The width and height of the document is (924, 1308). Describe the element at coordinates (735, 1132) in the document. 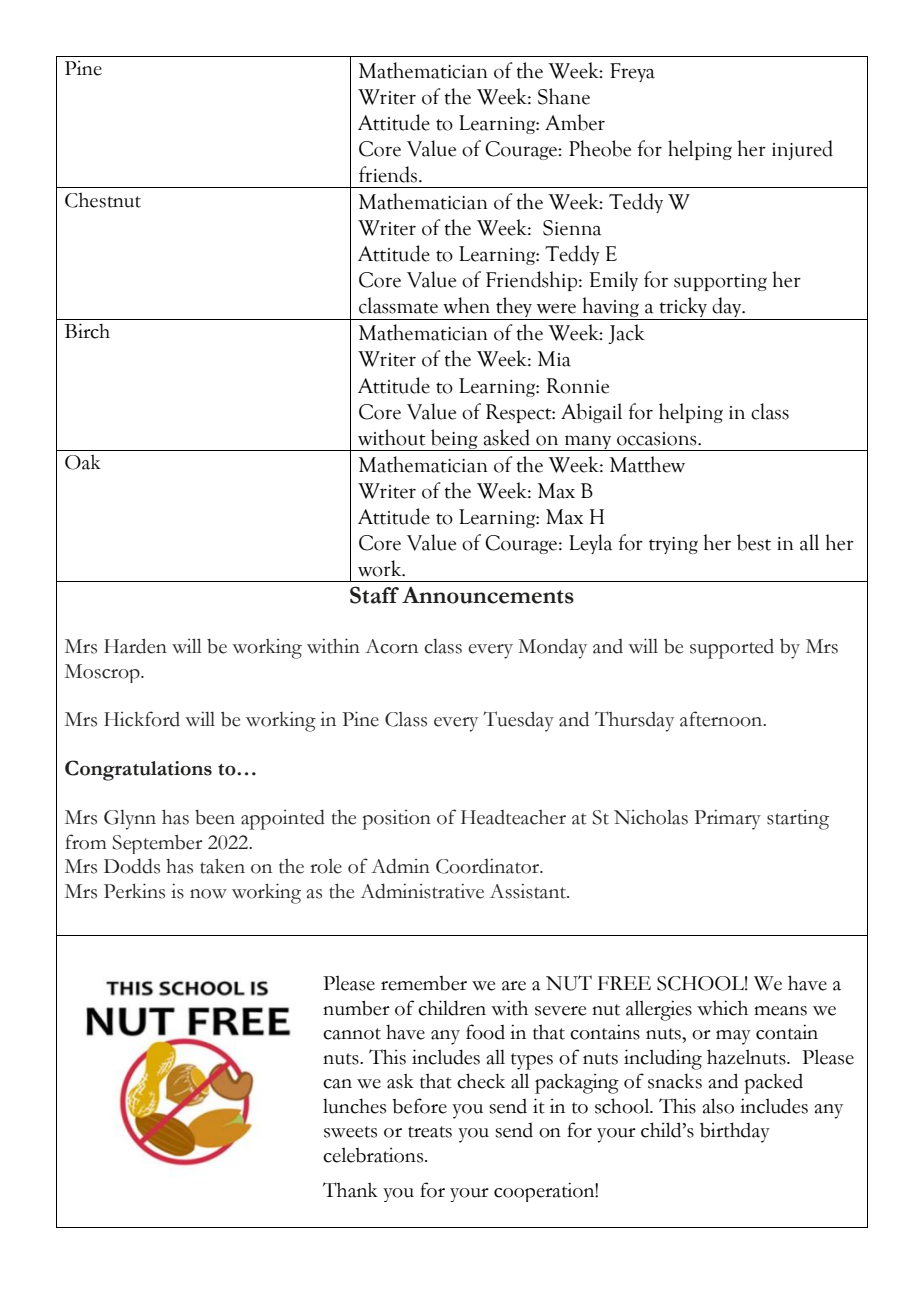

I see `birthday` at that location.
